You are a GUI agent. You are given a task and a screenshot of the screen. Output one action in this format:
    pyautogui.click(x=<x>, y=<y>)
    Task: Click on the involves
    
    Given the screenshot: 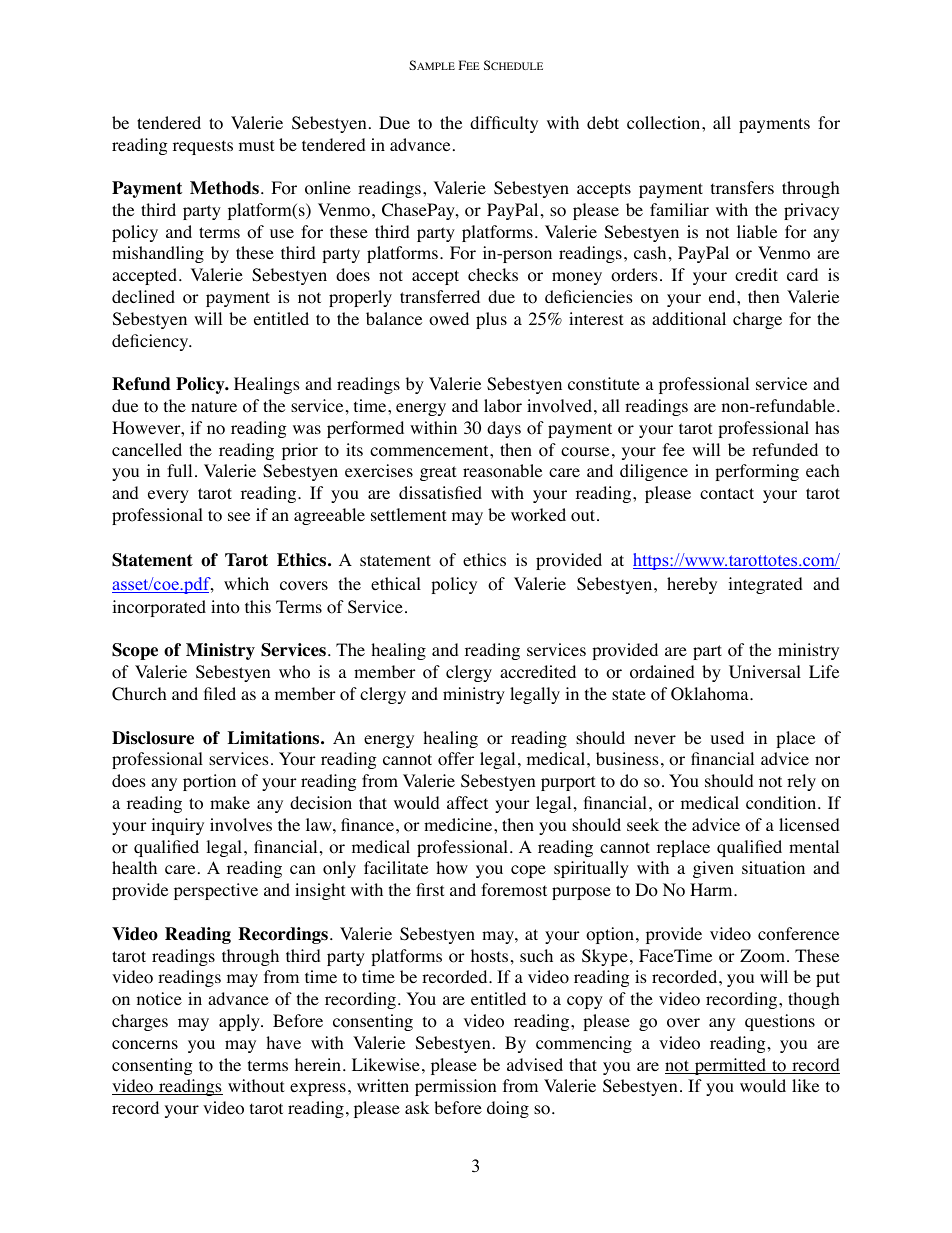 What is the action you would take?
    pyautogui.click(x=241, y=825)
